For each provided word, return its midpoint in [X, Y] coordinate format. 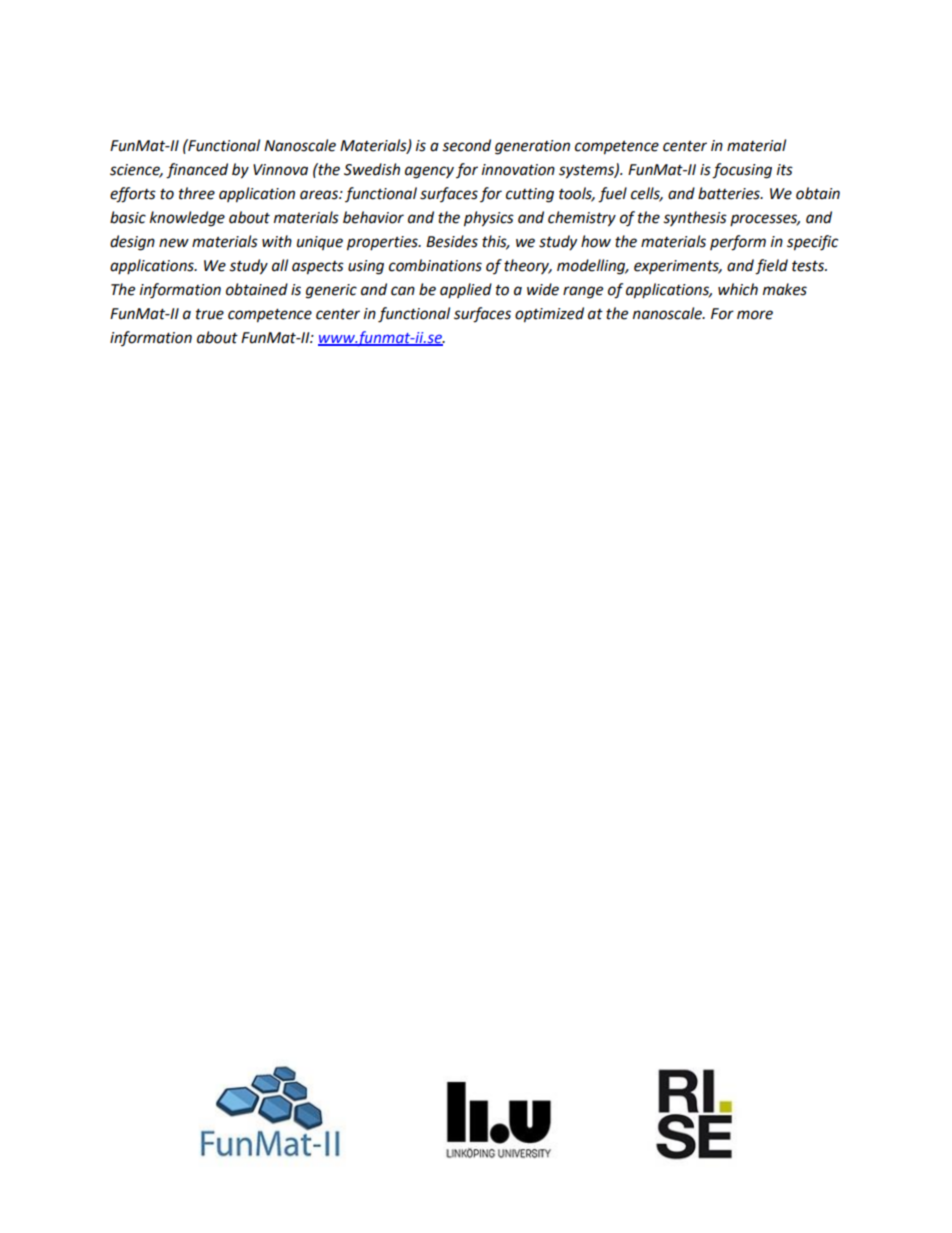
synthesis [695, 218]
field [771, 267]
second [466, 145]
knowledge [187, 219]
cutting [530, 195]
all [280, 265]
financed [197, 171]
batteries [730, 193]
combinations [435, 265]
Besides [452, 241]
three [197, 193]
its [785, 170]
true [210, 314]
